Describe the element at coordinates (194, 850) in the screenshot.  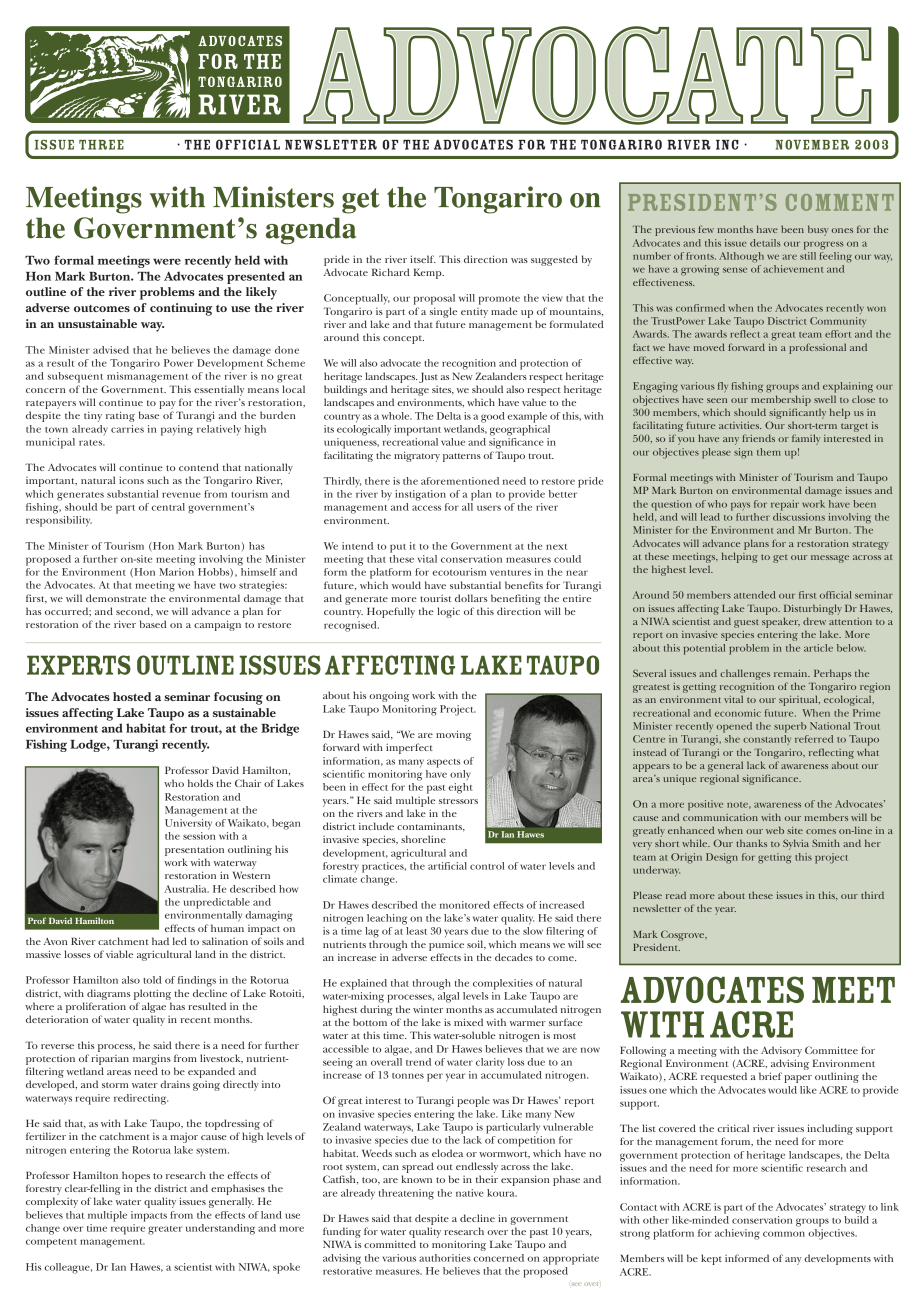
I see `presentation` at that location.
